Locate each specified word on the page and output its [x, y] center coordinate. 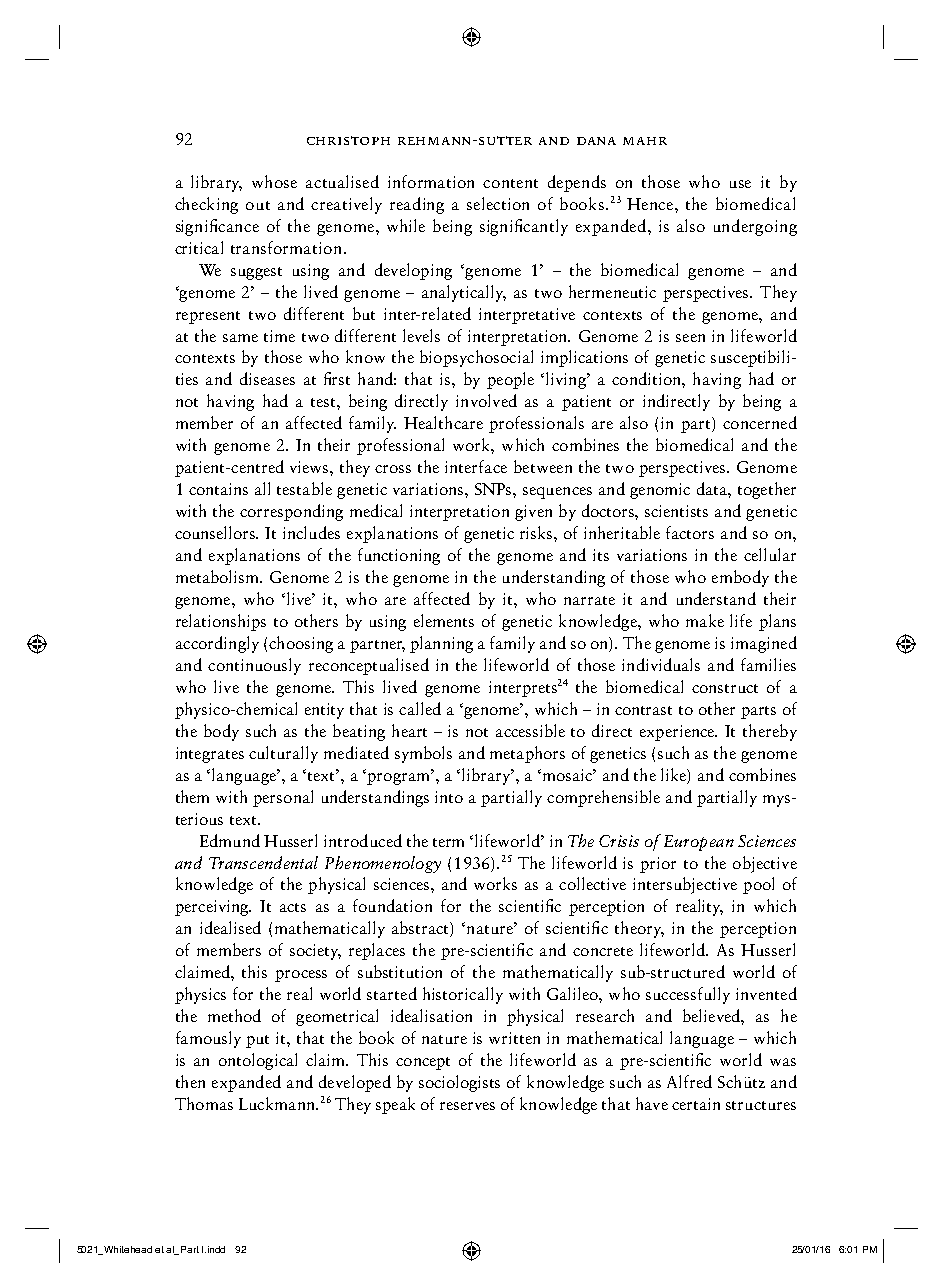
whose [274, 181]
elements [444, 620]
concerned [760, 422]
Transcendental [263, 862]
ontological [258, 1061]
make [705, 620]
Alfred [689, 1081]
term [448, 842]
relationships [221, 622]
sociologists [459, 1083]
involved [486, 400]
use [740, 184]
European [699, 843]
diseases [267, 378]
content [510, 183]
